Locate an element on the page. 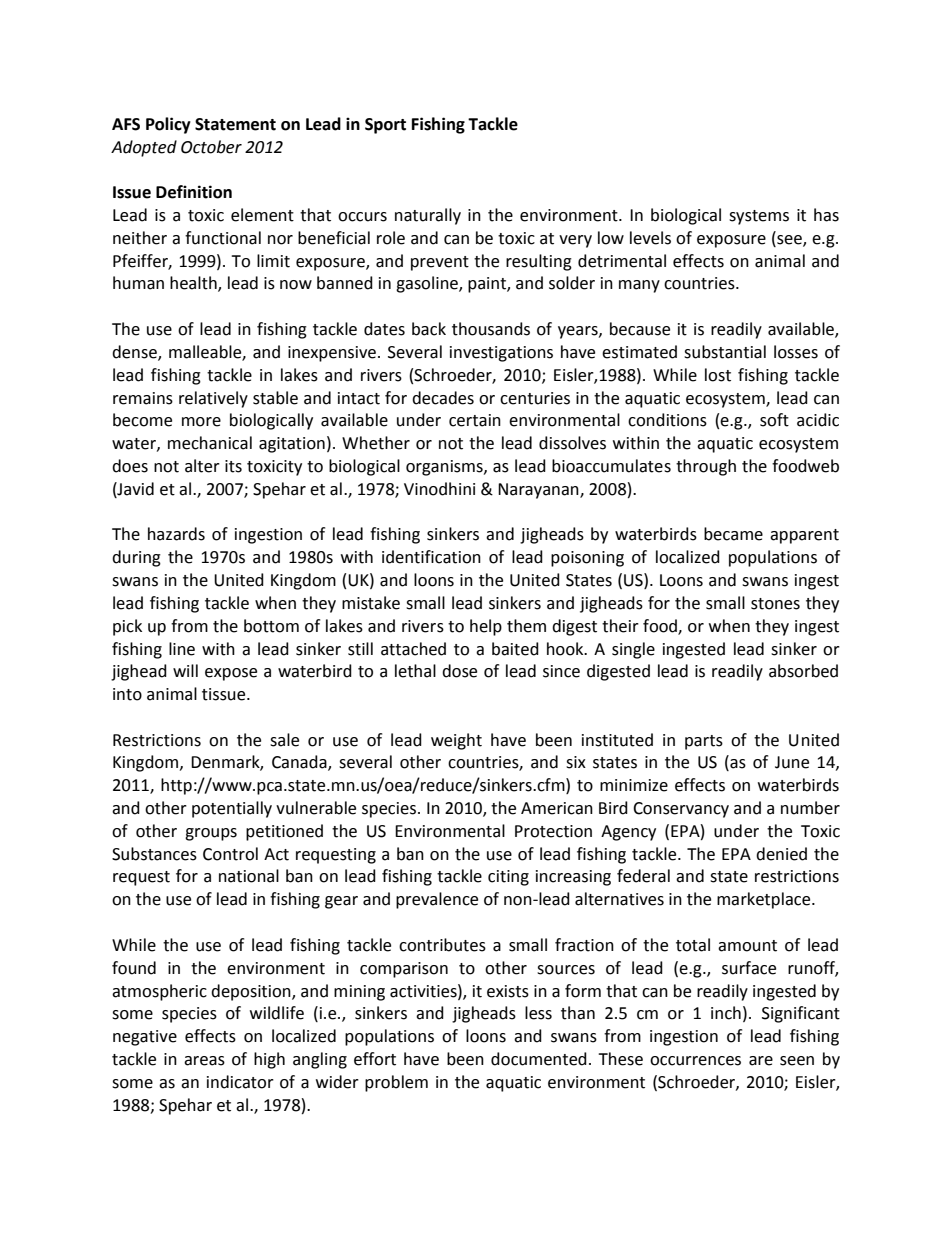  stones is located at coordinates (775, 604).
